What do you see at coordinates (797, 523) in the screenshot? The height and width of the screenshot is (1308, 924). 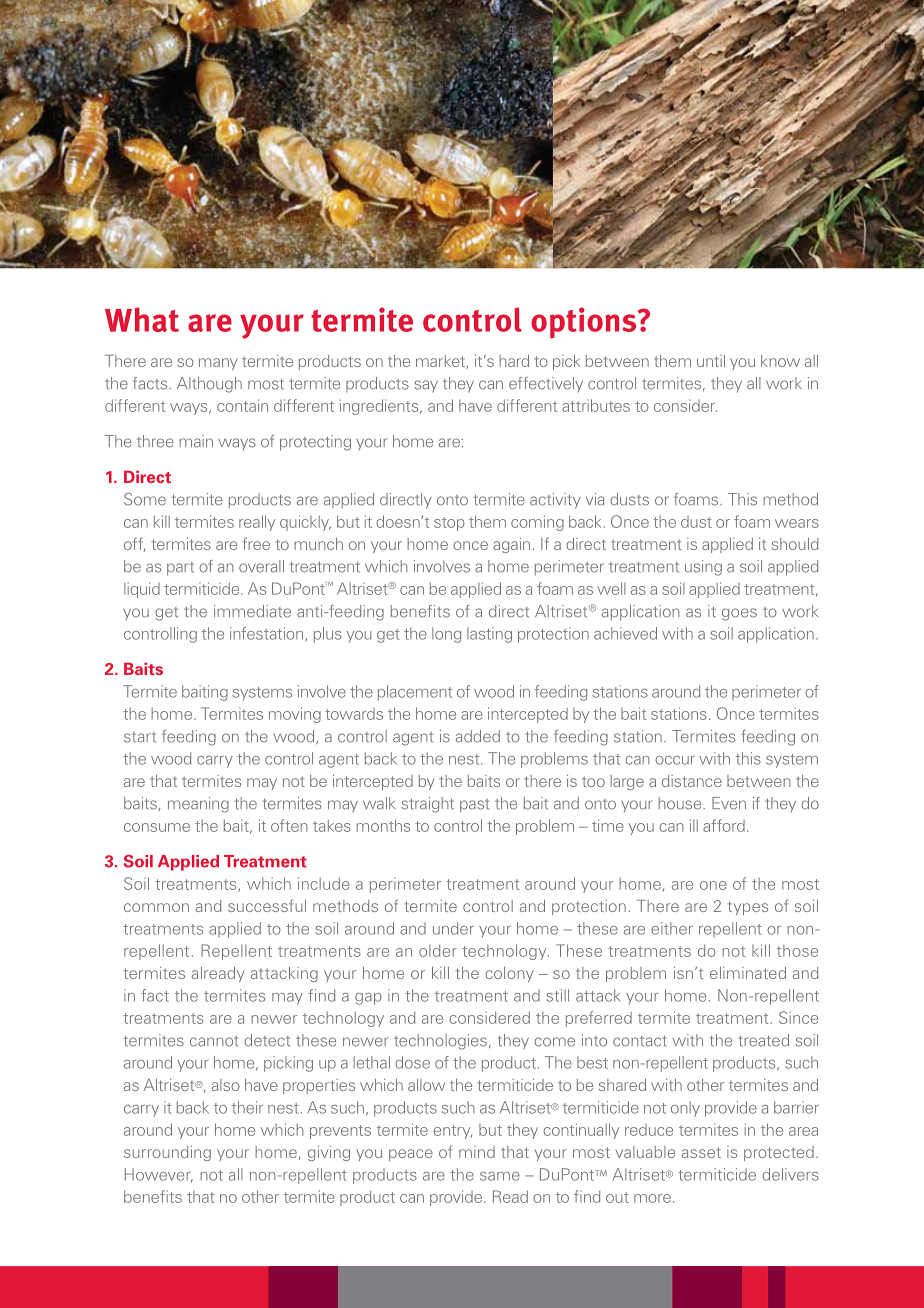 I see `wears` at bounding box center [797, 523].
